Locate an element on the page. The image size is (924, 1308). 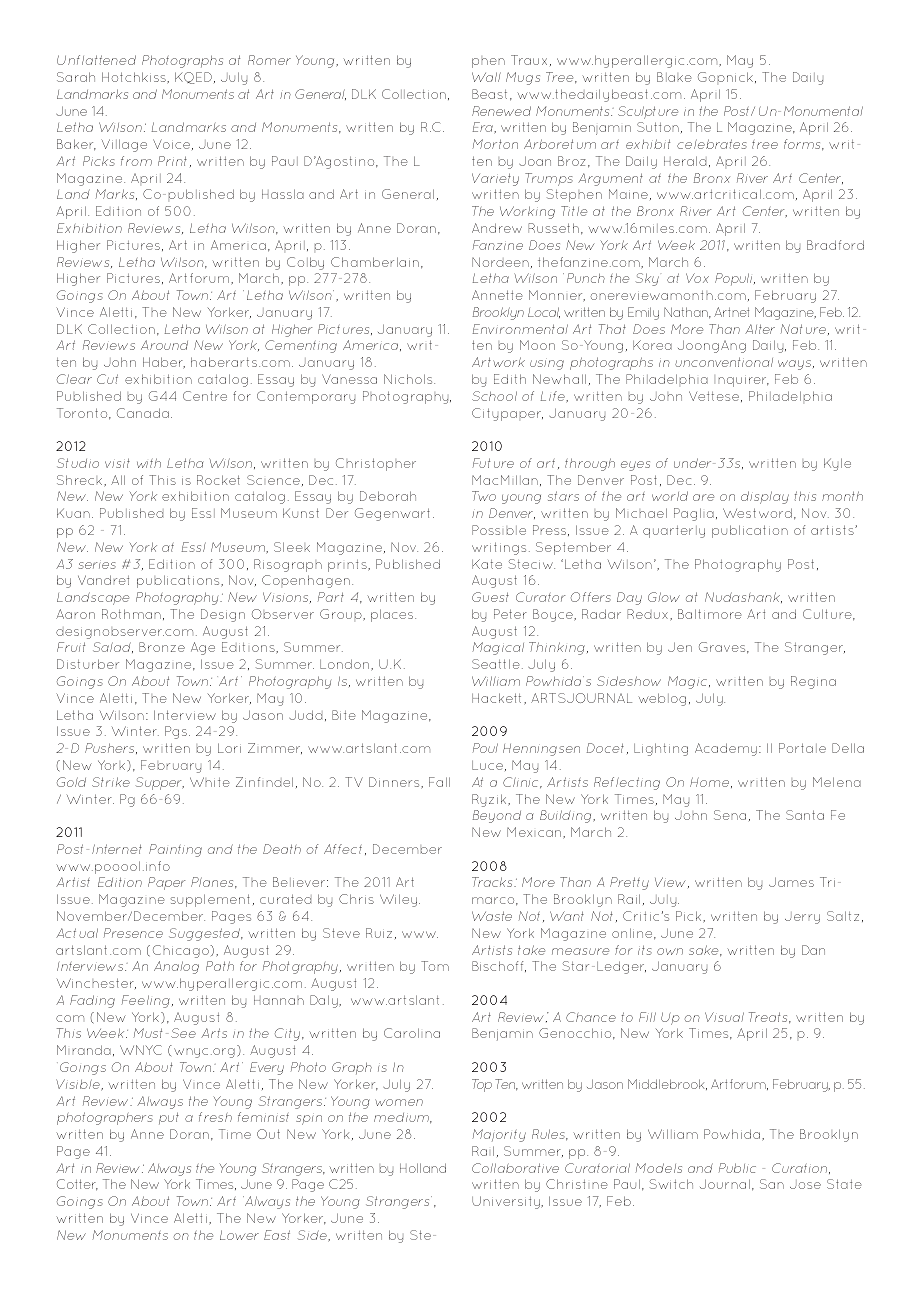
University is located at coordinates (507, 1202).
